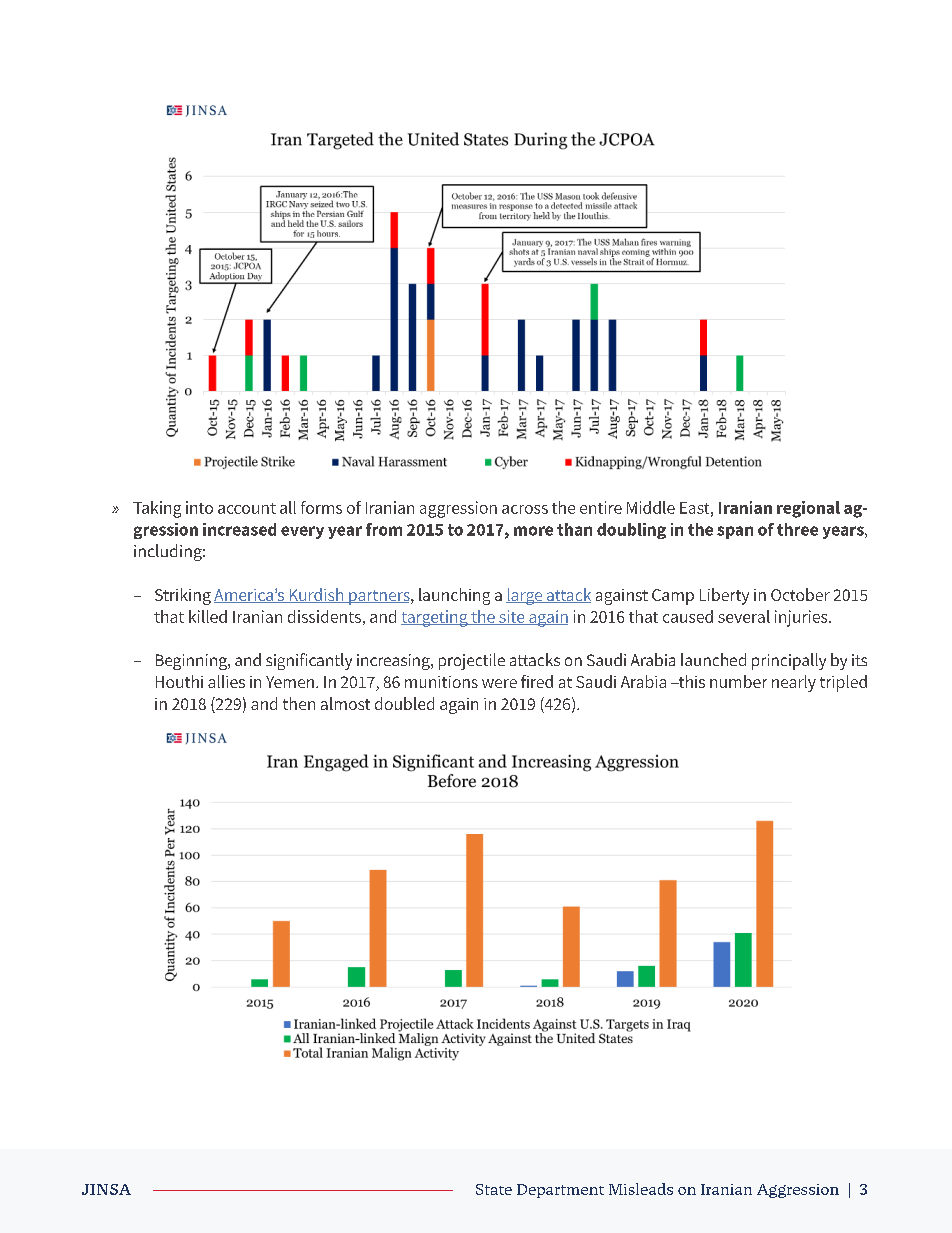 This image has height=1233, width=952. Describe the element at coordinates (404, 703) in the image. I see `doubled` at that location.
